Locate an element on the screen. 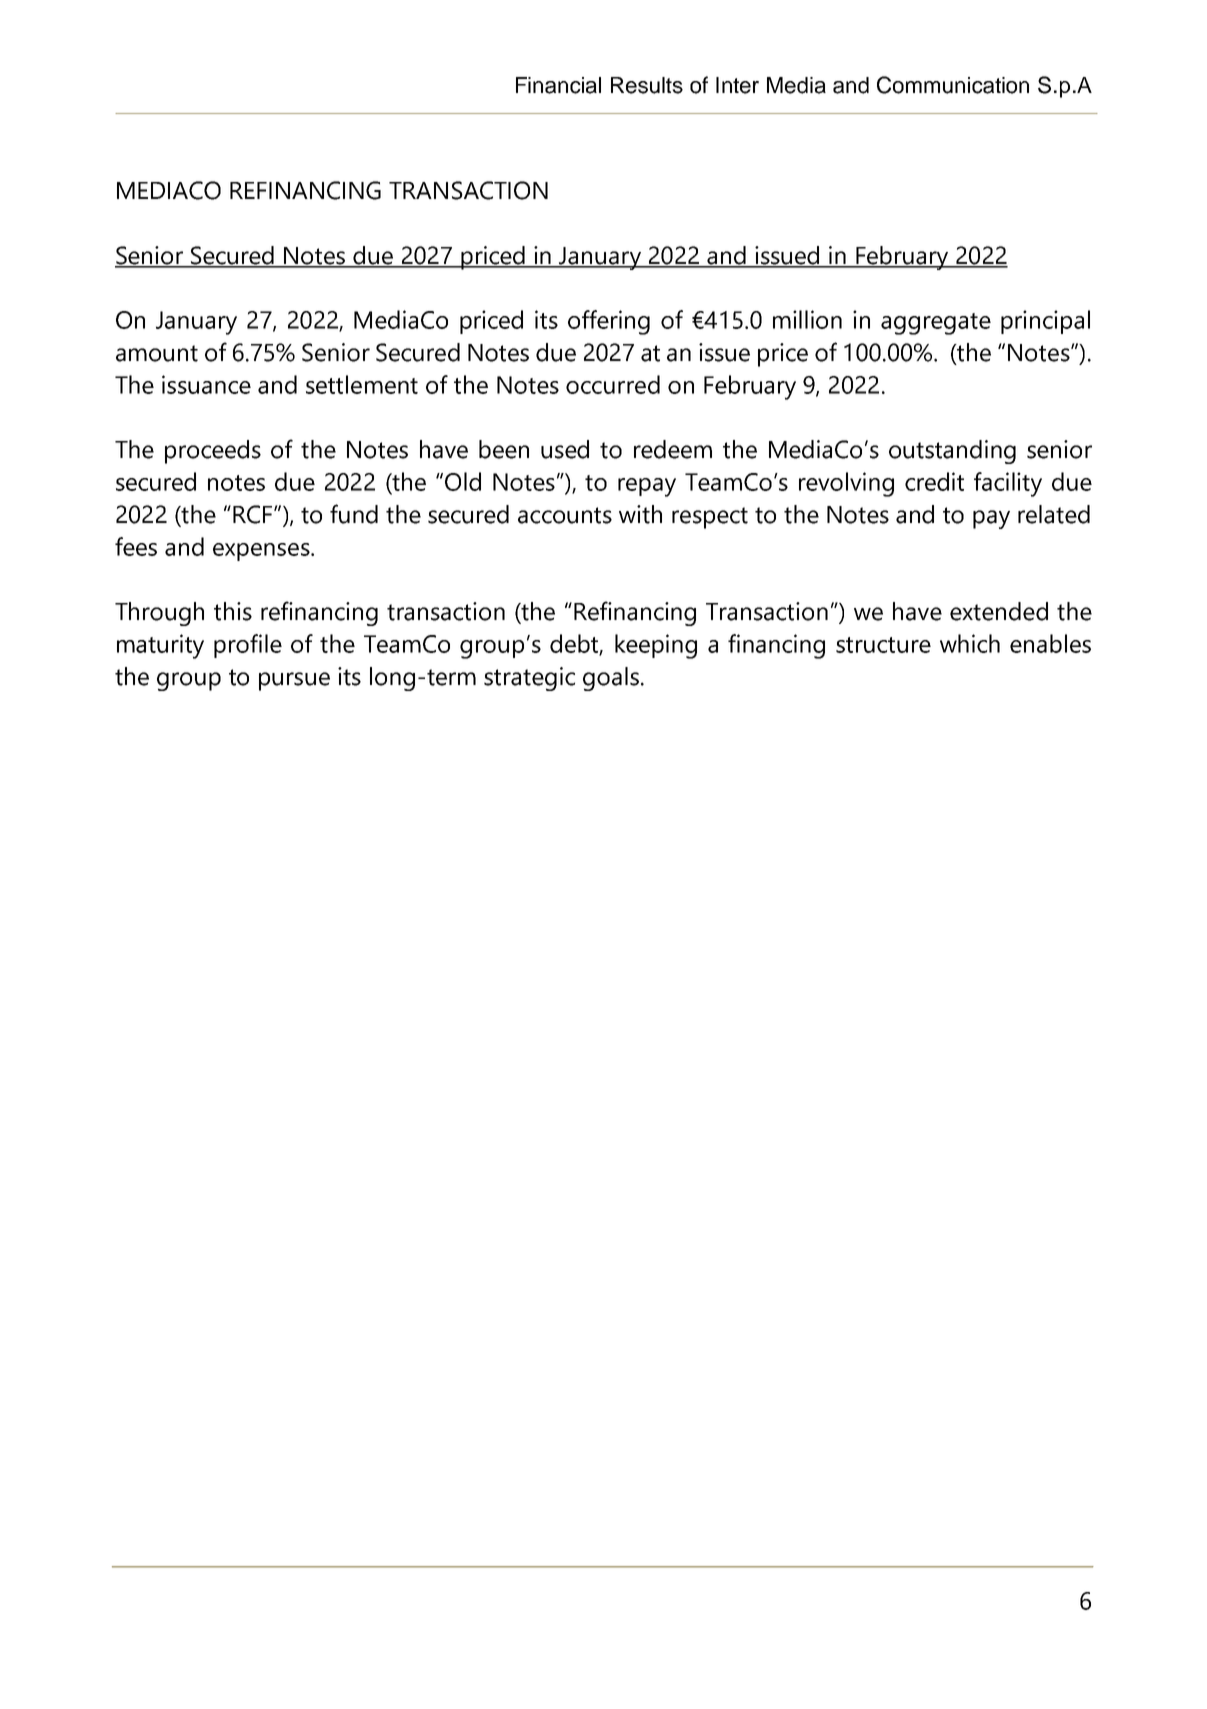  Financial is located at coordinates (558, 85).
